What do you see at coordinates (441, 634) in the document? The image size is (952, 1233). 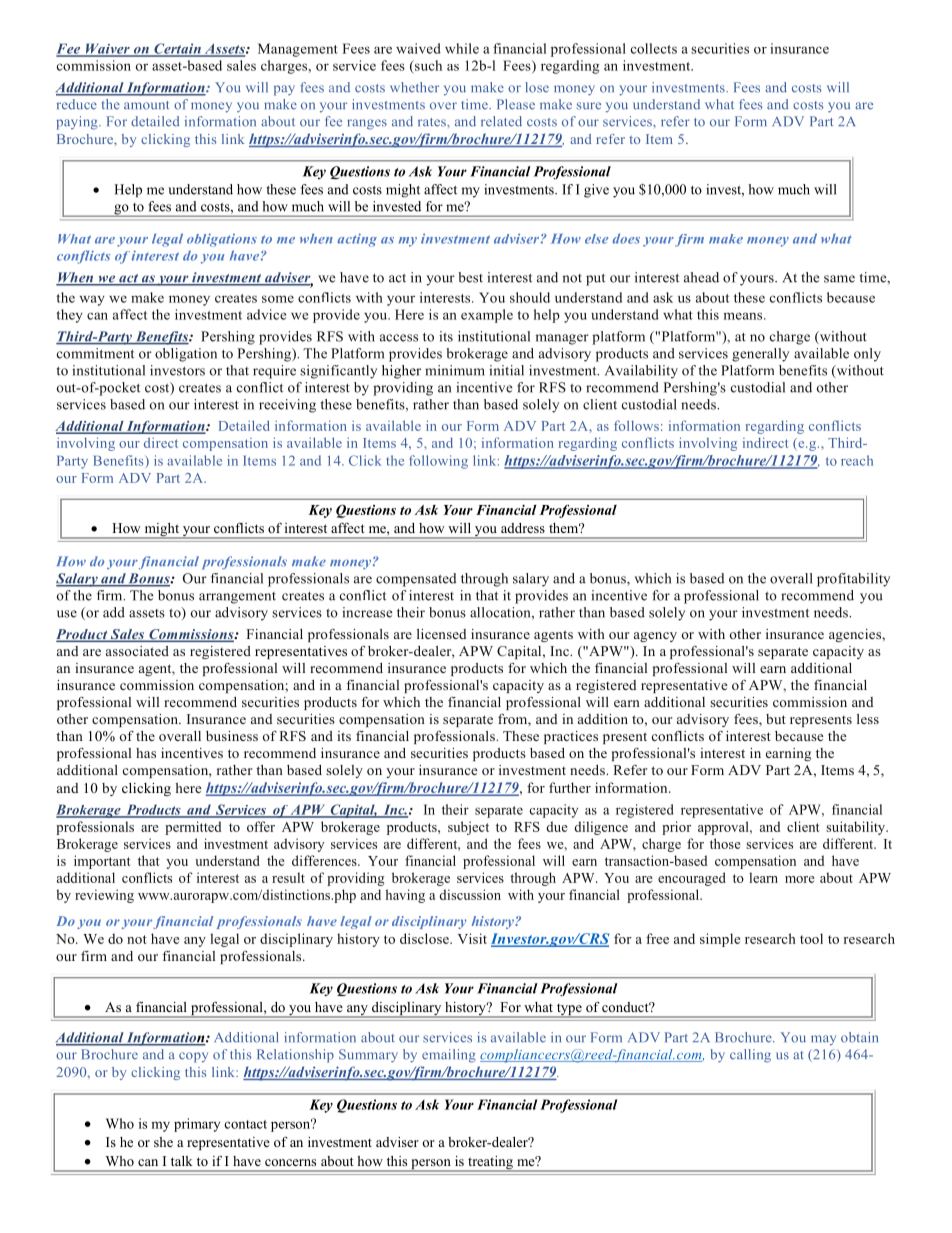 I see `licensed` at bounding box center [441, 634].
